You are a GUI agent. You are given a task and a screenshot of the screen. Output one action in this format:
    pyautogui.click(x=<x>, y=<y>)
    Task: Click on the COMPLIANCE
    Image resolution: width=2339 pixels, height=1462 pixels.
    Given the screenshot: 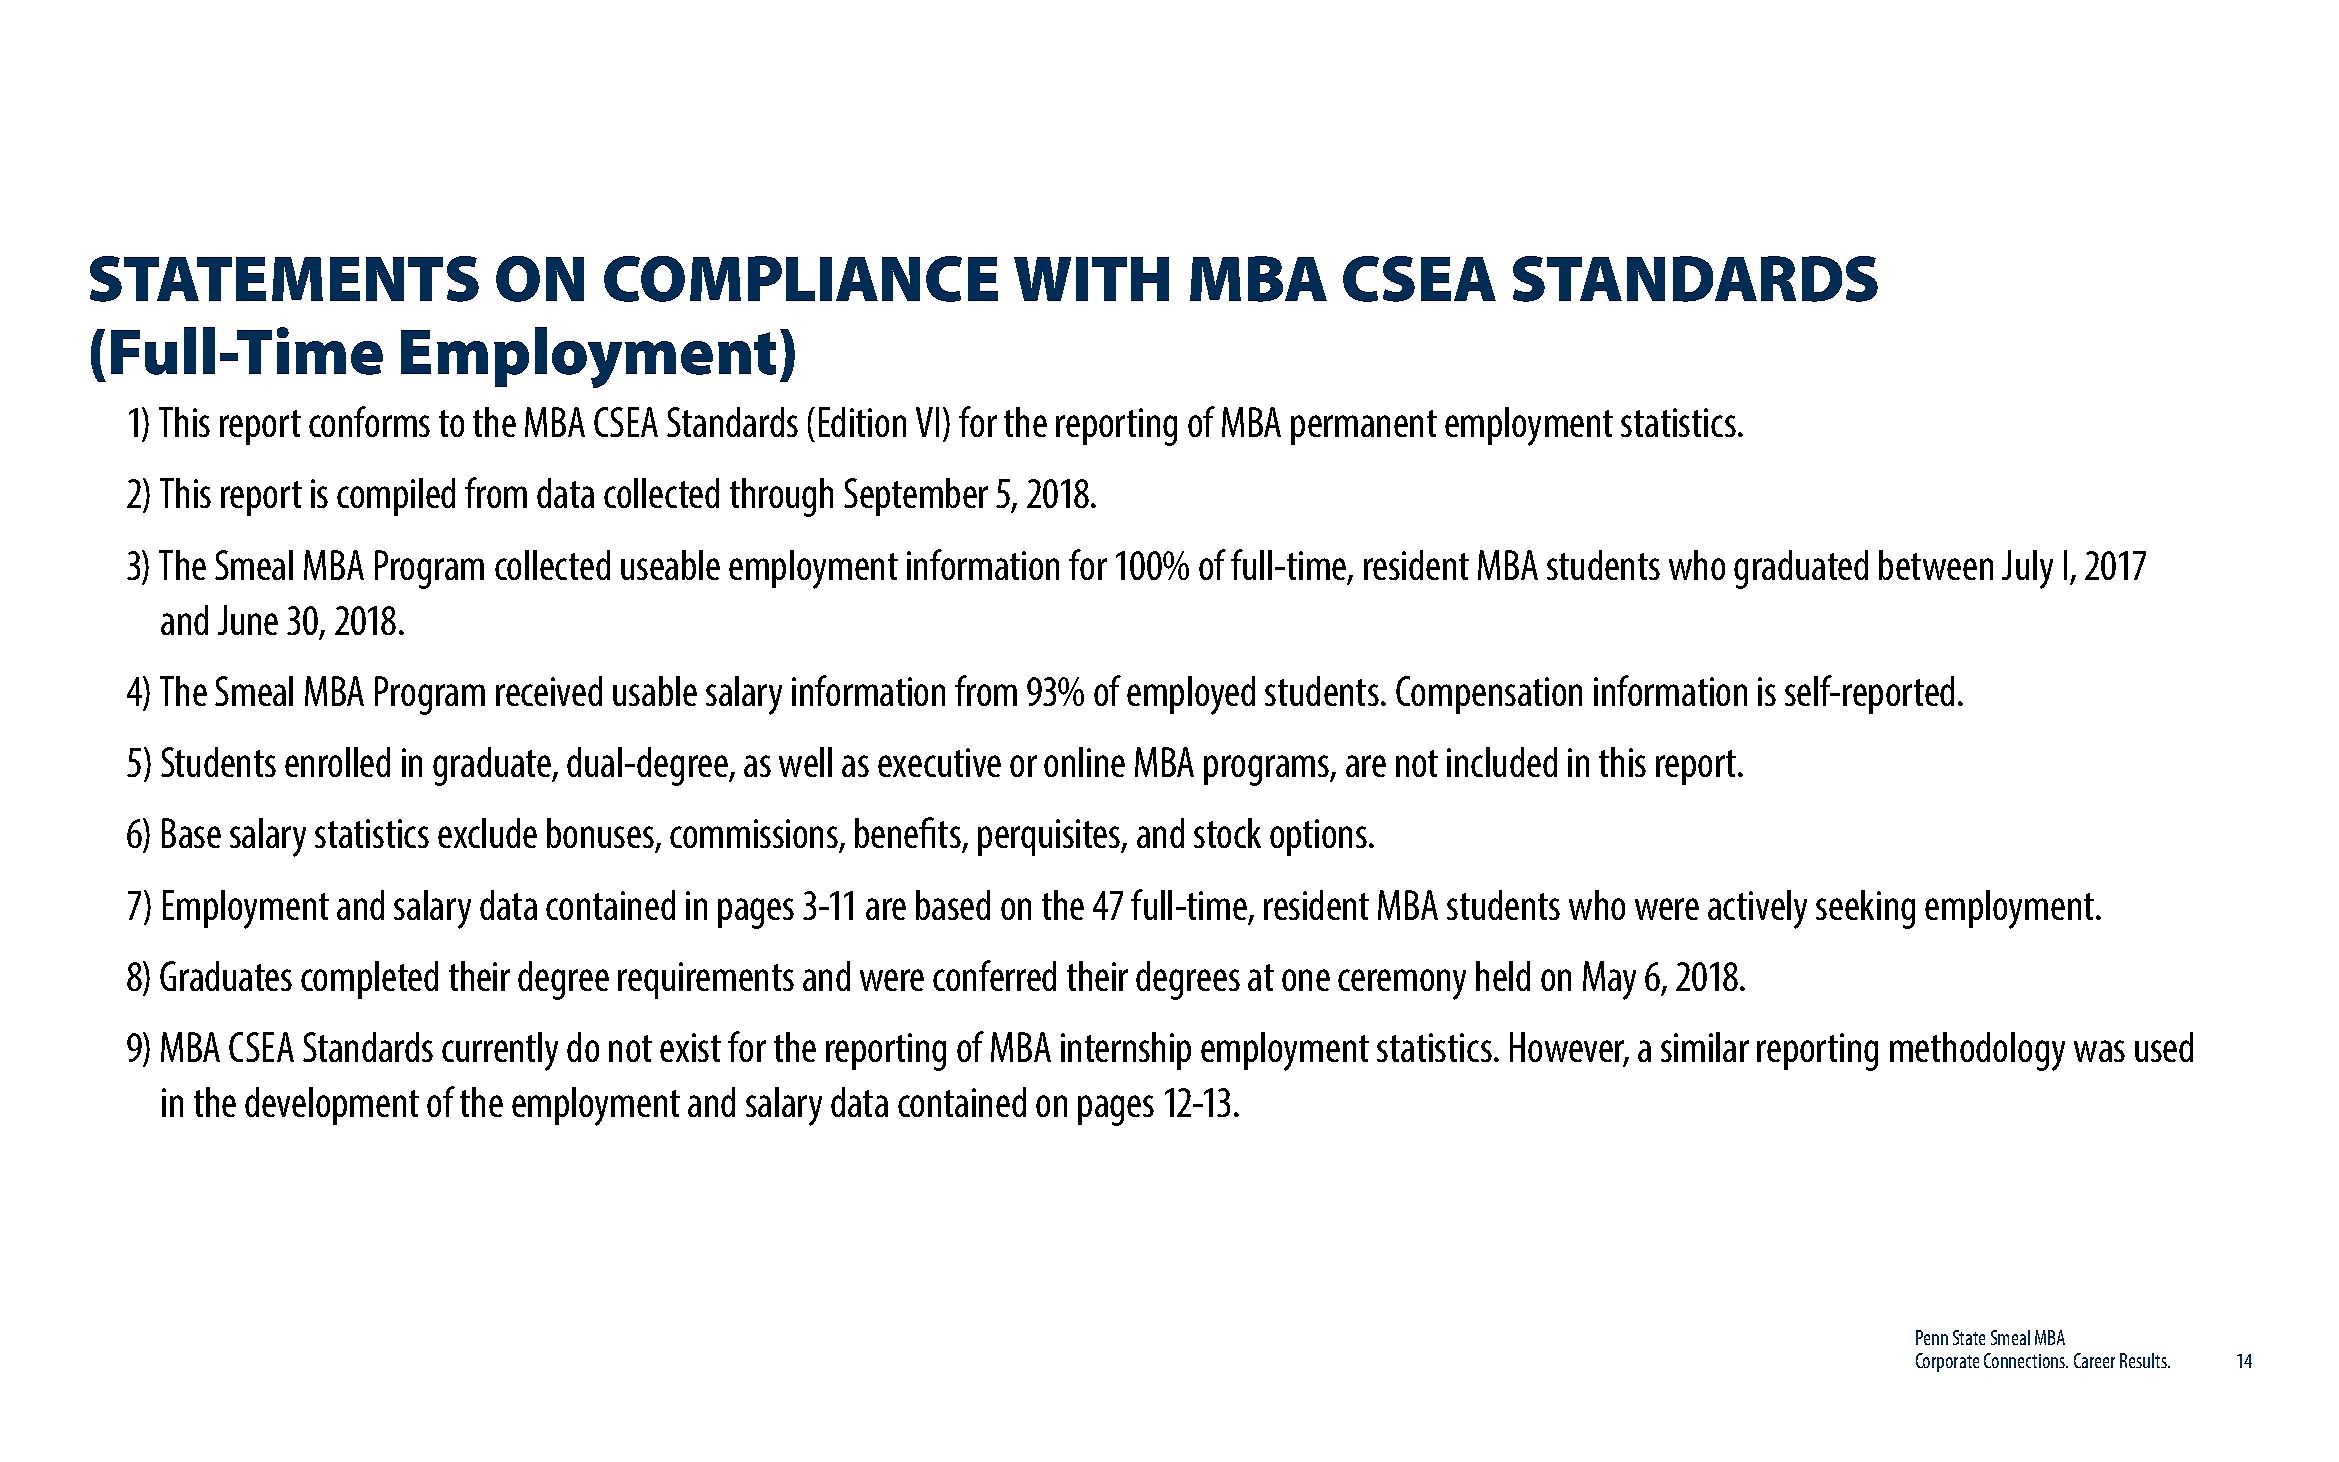 What is the action you would take?
    pyautogui.click(x=801, y=279)
